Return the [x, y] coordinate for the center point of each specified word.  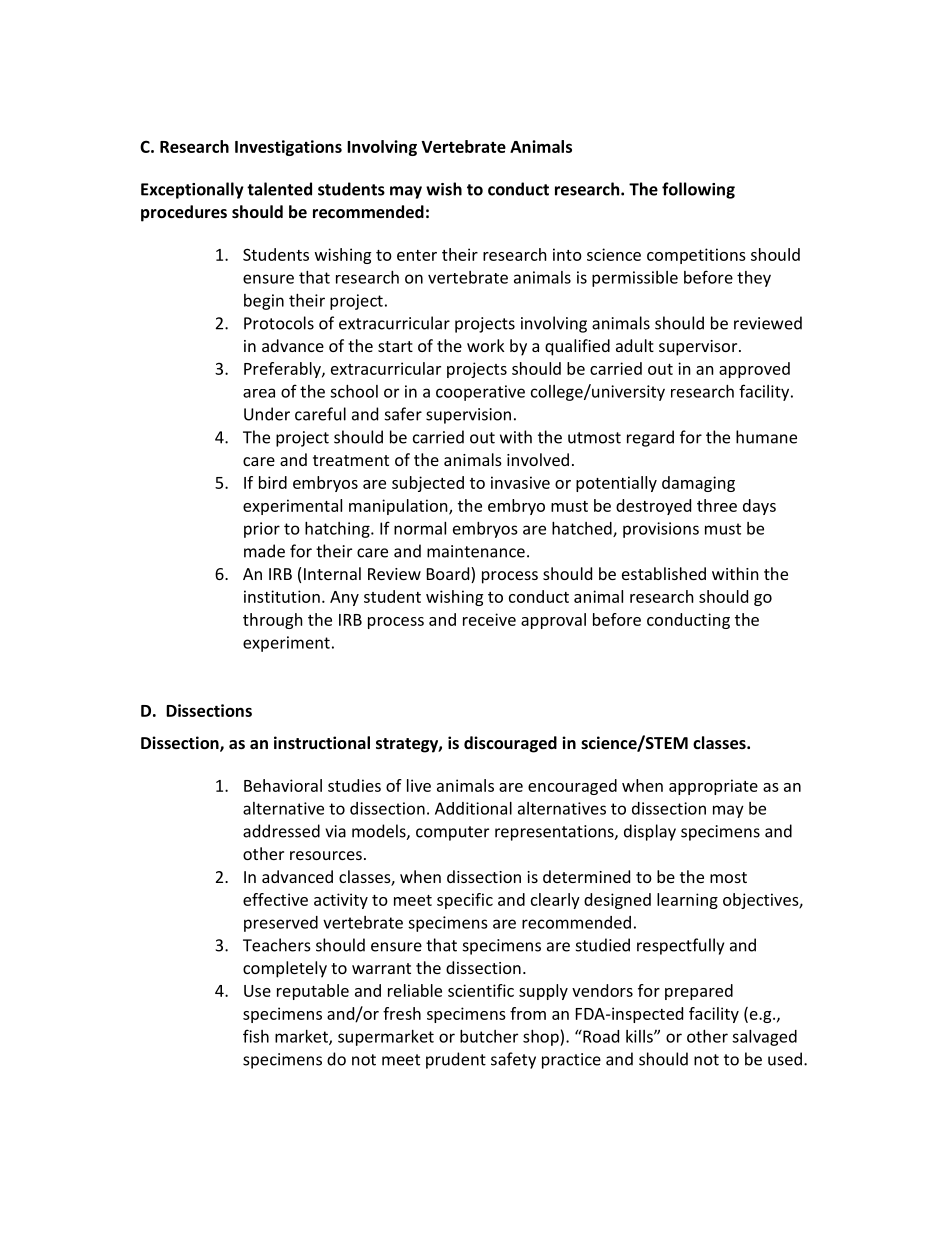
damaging [698, 484]
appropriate [713, 787]
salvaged [764, 1038]
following [698, 190]
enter [417, 255]
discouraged [510, 744]
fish [256, 1036]
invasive [520, 482]
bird [273, 482]
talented [279, 189]
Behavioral [283, 785]
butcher [489, 1036]
